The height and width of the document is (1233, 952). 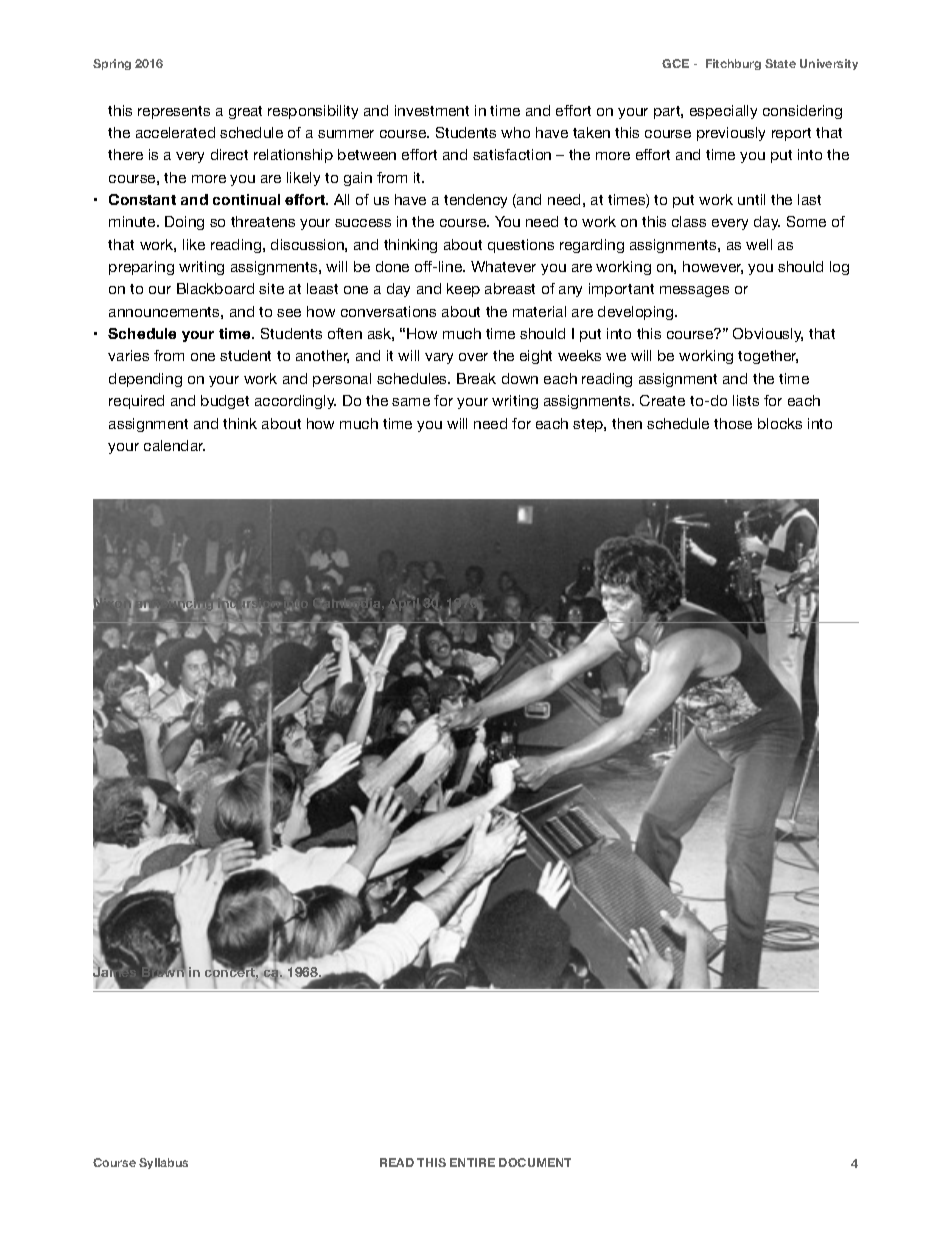 What do you see at coordinates (723, 112) in the document?
I see `especially` at bounding box center [723, 112].
